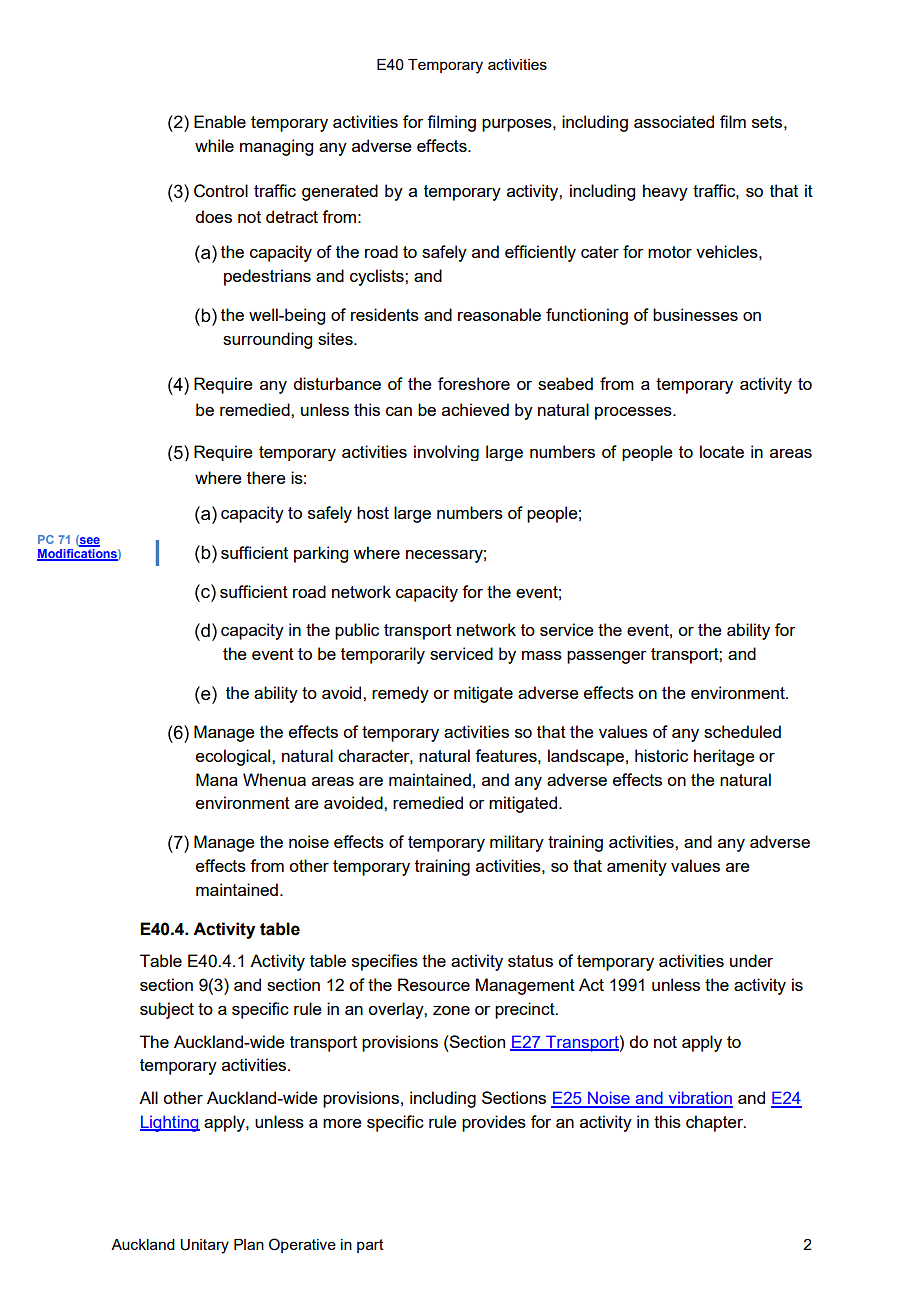 The width and height of the image is (924, 1308). Describe the element at coordinates (204, 1246) in the image. I see `Unitary` at that location.
